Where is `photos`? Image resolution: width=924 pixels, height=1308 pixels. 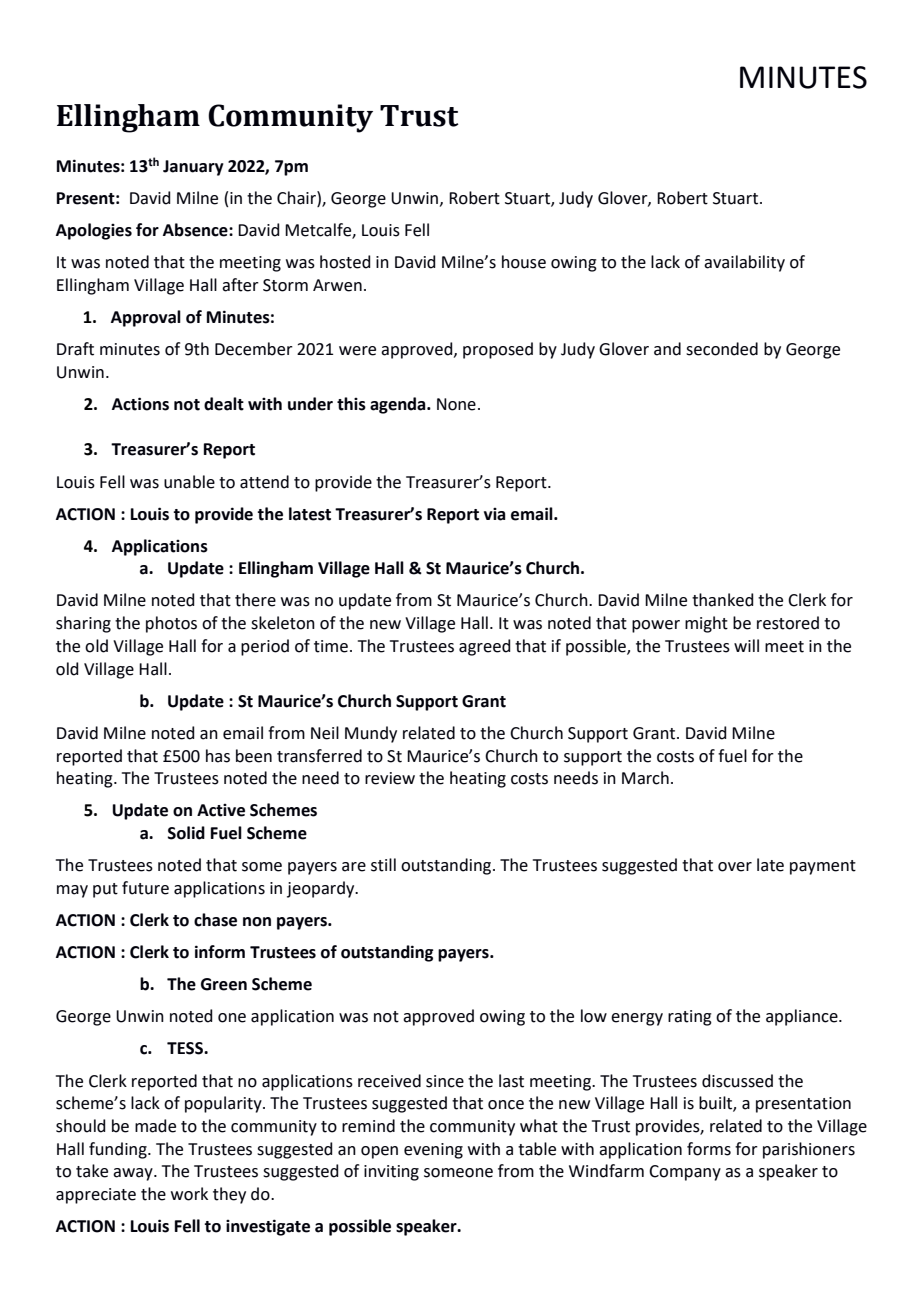 photos is located at coordinates (171, 624).
